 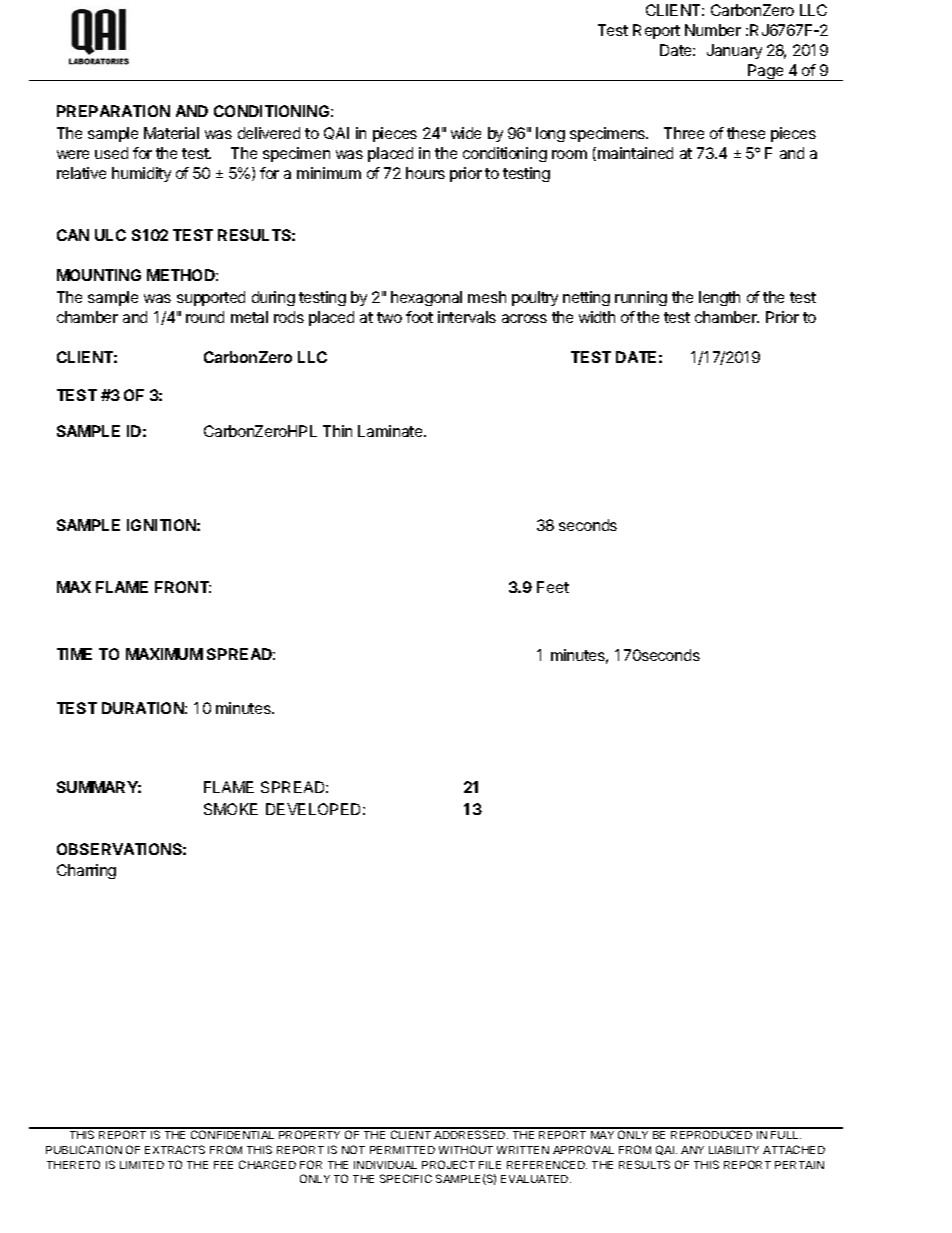 I want to click on MAXIMUM, so click(x=164, y=654).
